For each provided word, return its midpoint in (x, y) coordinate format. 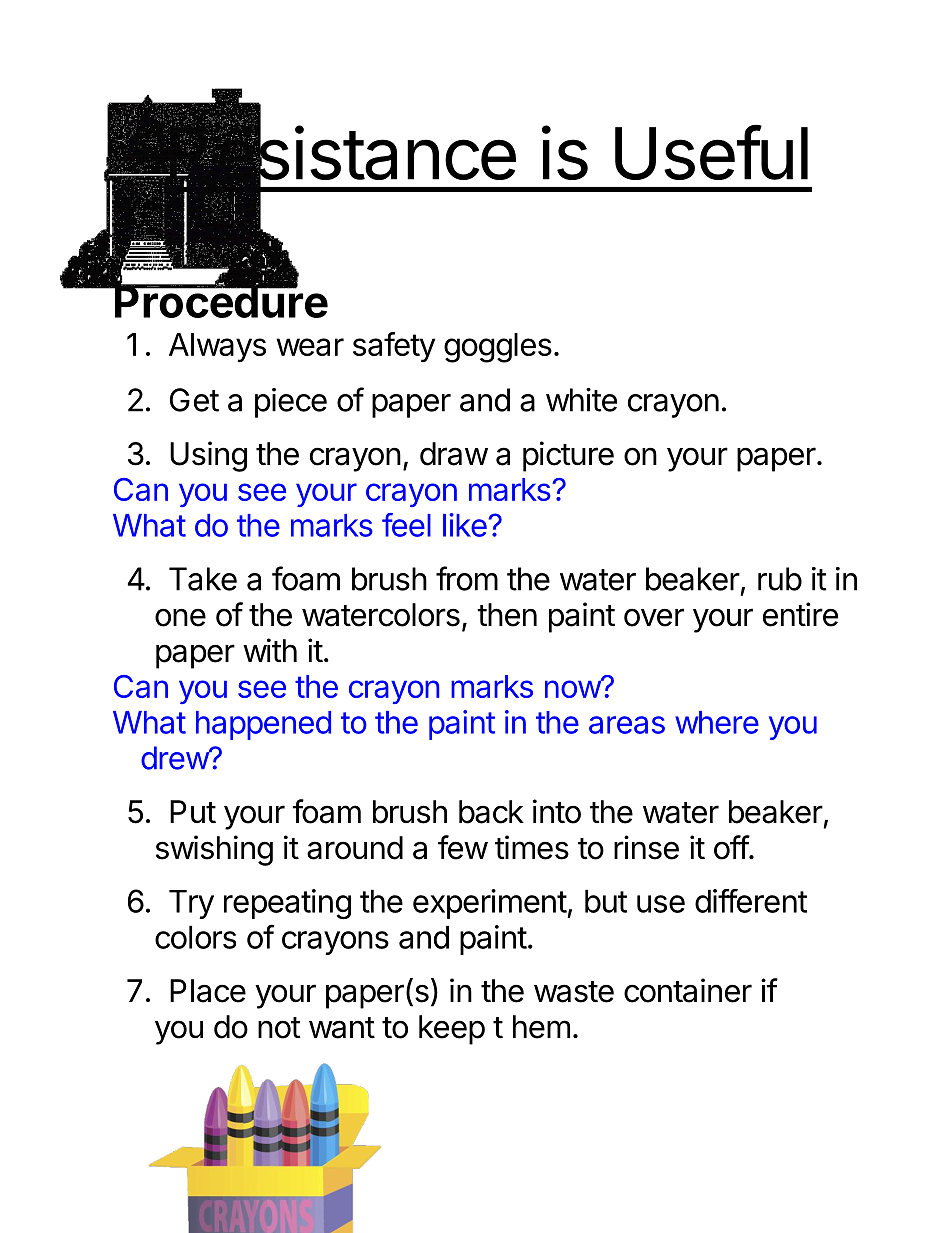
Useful (711, 152)
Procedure (220, 301)
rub (780, 579)
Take (203, 579)
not (279, 1028)
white (581, 400)
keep (452, 1030)
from (467, 578)
